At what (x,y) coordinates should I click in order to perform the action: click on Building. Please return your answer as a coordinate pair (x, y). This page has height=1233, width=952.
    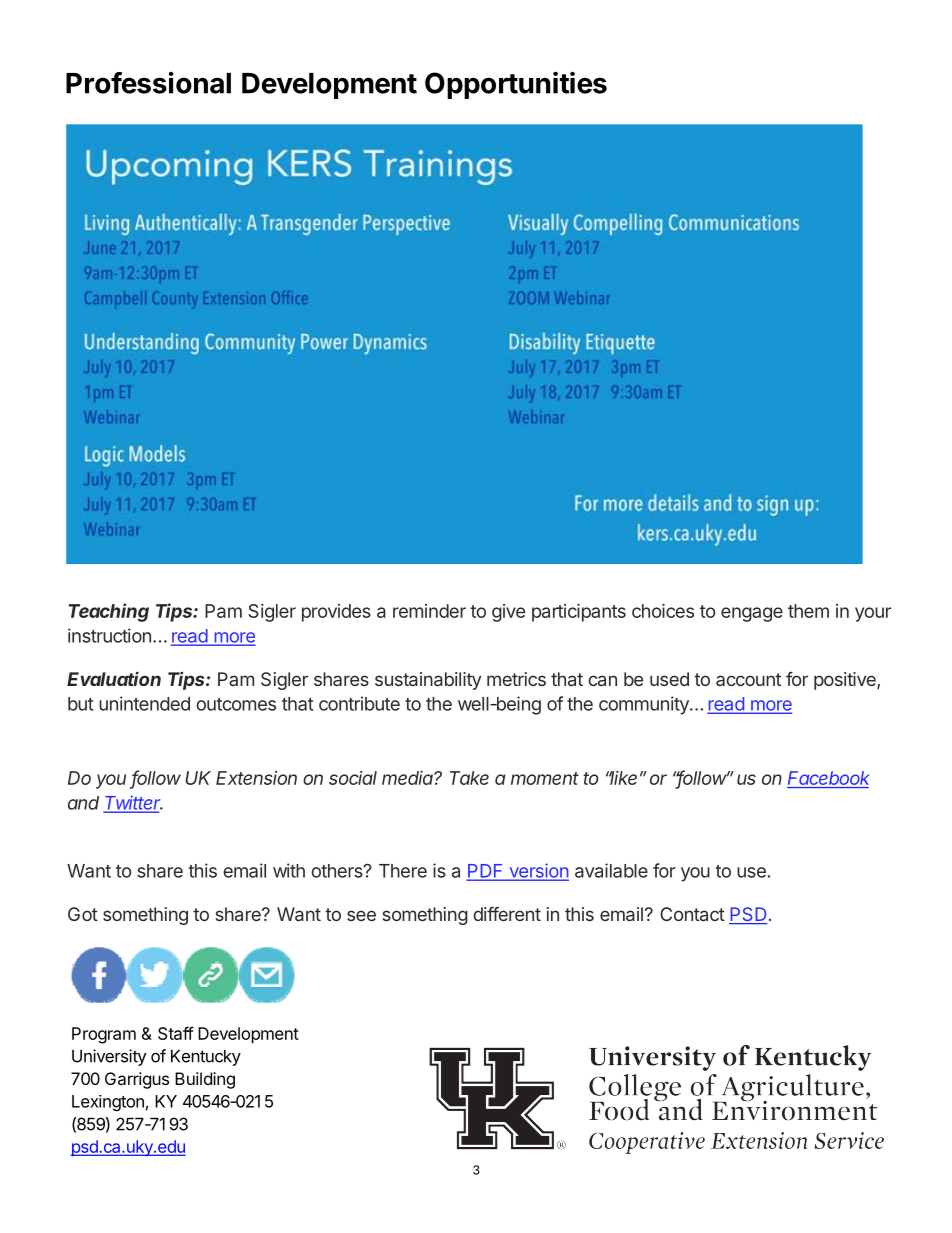
    Looking at the image, I should click on (205, 1080).
